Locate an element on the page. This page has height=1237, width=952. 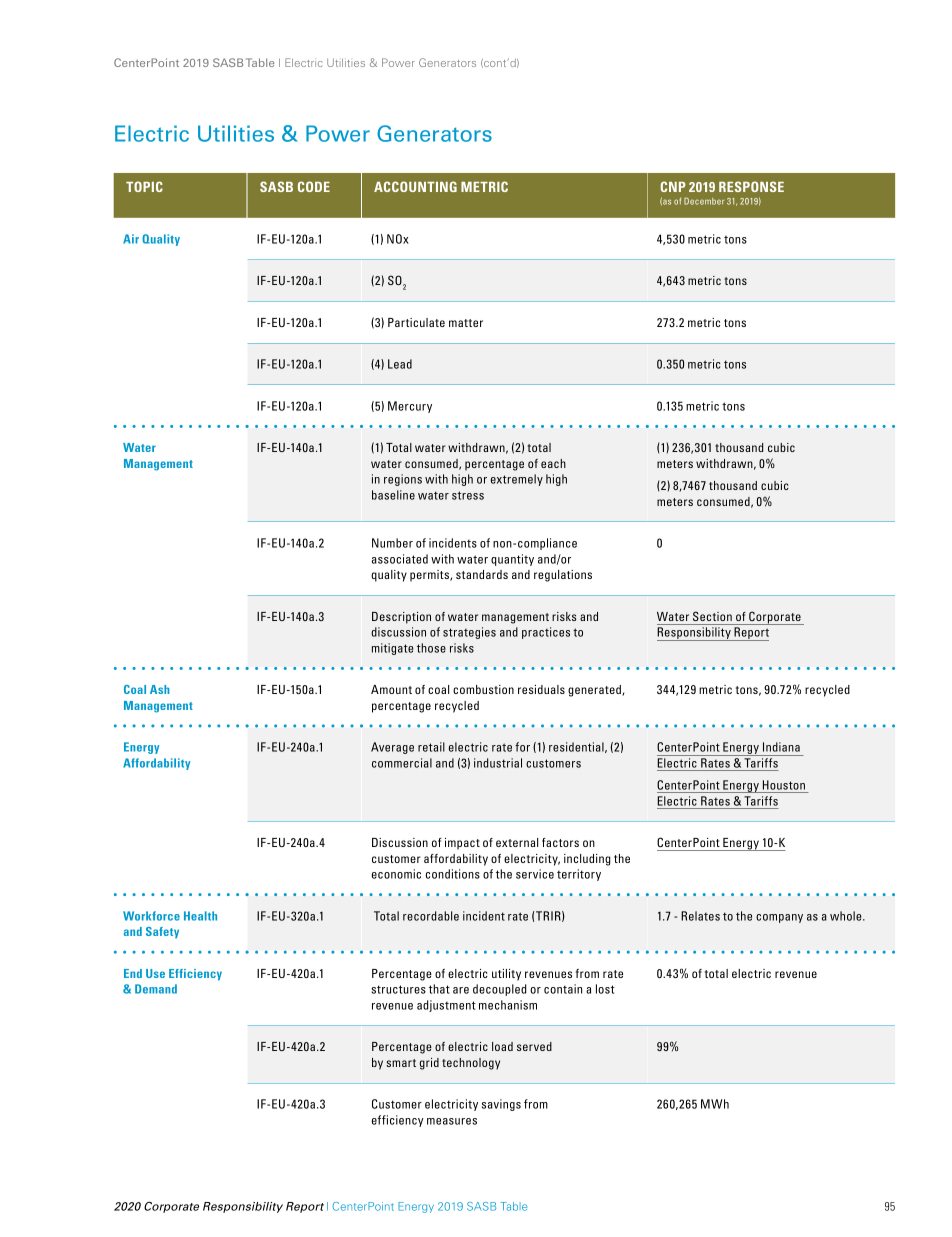
savings is located at coordinates (501, 1105).
